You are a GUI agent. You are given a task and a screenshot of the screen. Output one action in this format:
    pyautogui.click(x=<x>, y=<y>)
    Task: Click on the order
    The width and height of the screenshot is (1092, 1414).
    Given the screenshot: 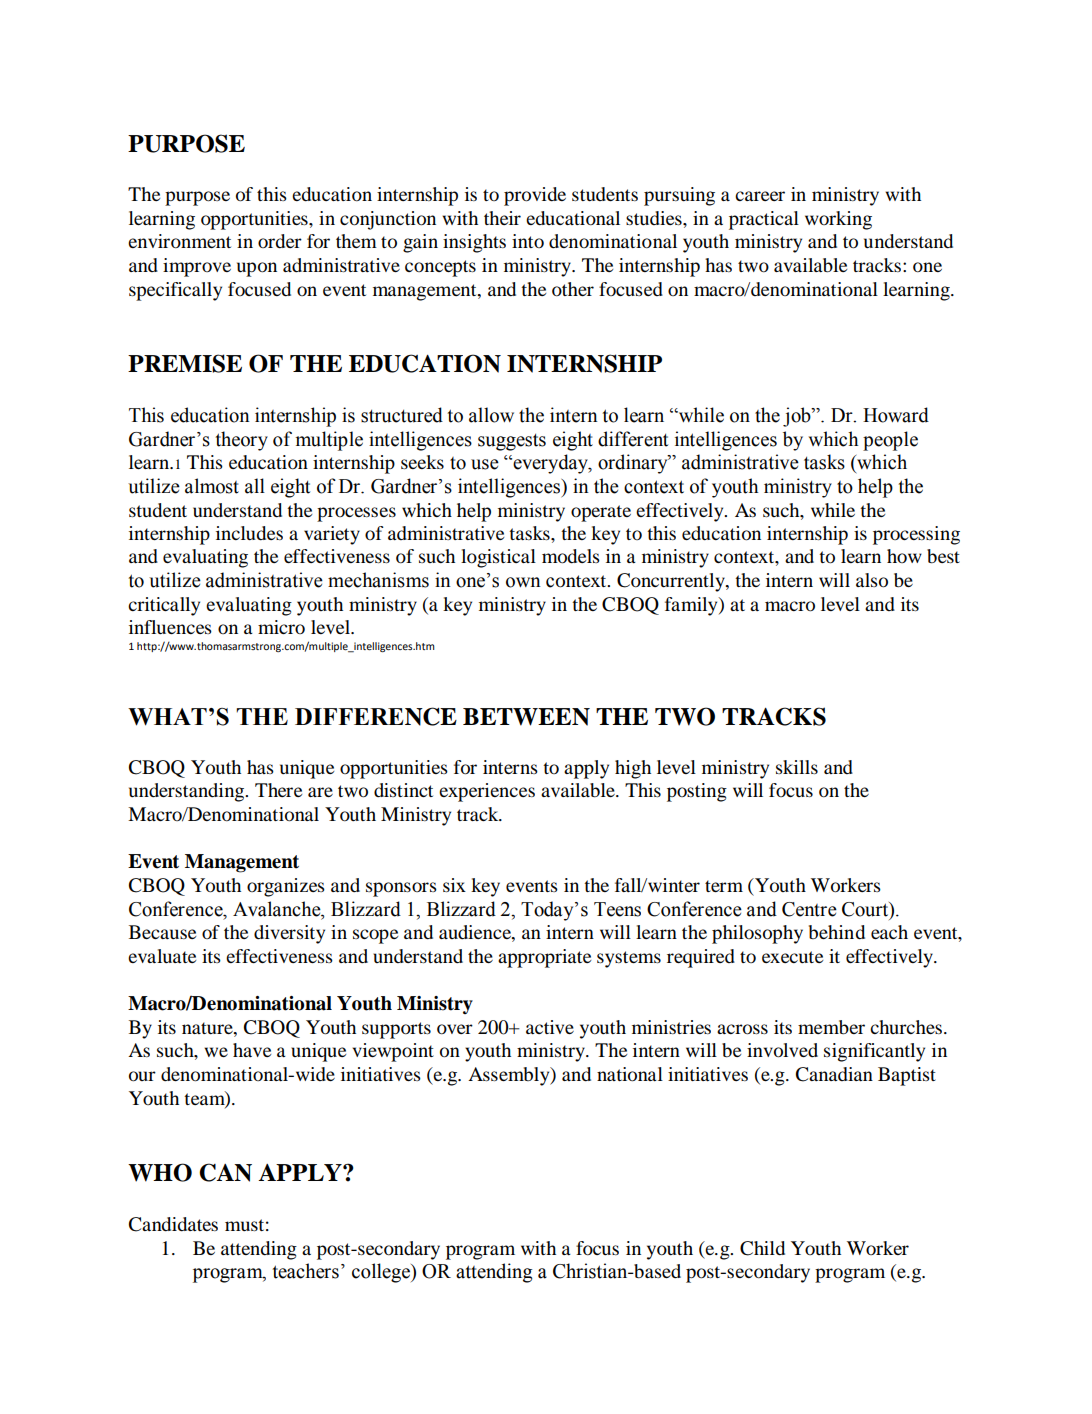 What is the action you would take?
    pyautogui.click(x=280, y=241)
